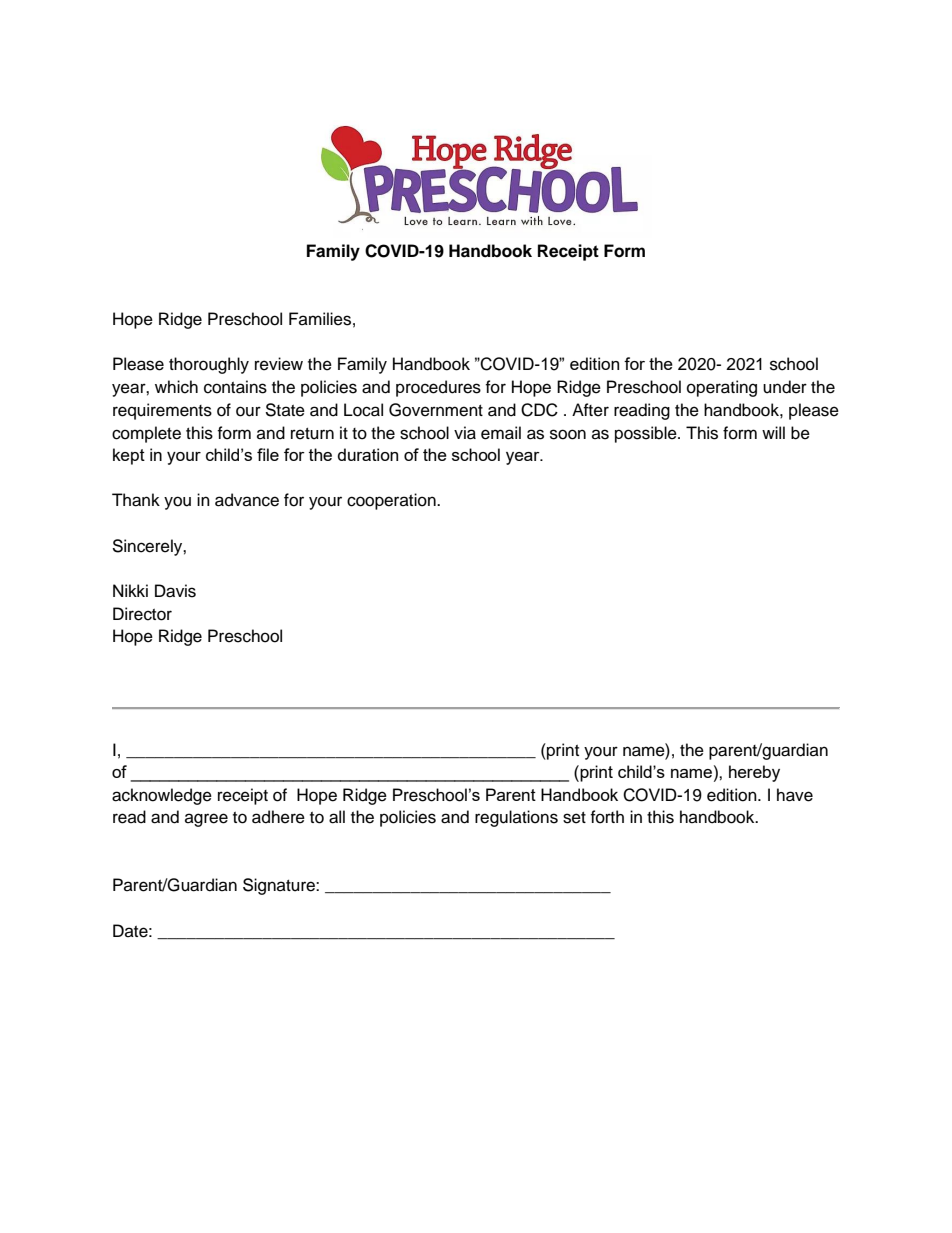 The image size is (952, 1233). Describe the element at coordinates (235, 387) in the image. I see `contains` at that location.
